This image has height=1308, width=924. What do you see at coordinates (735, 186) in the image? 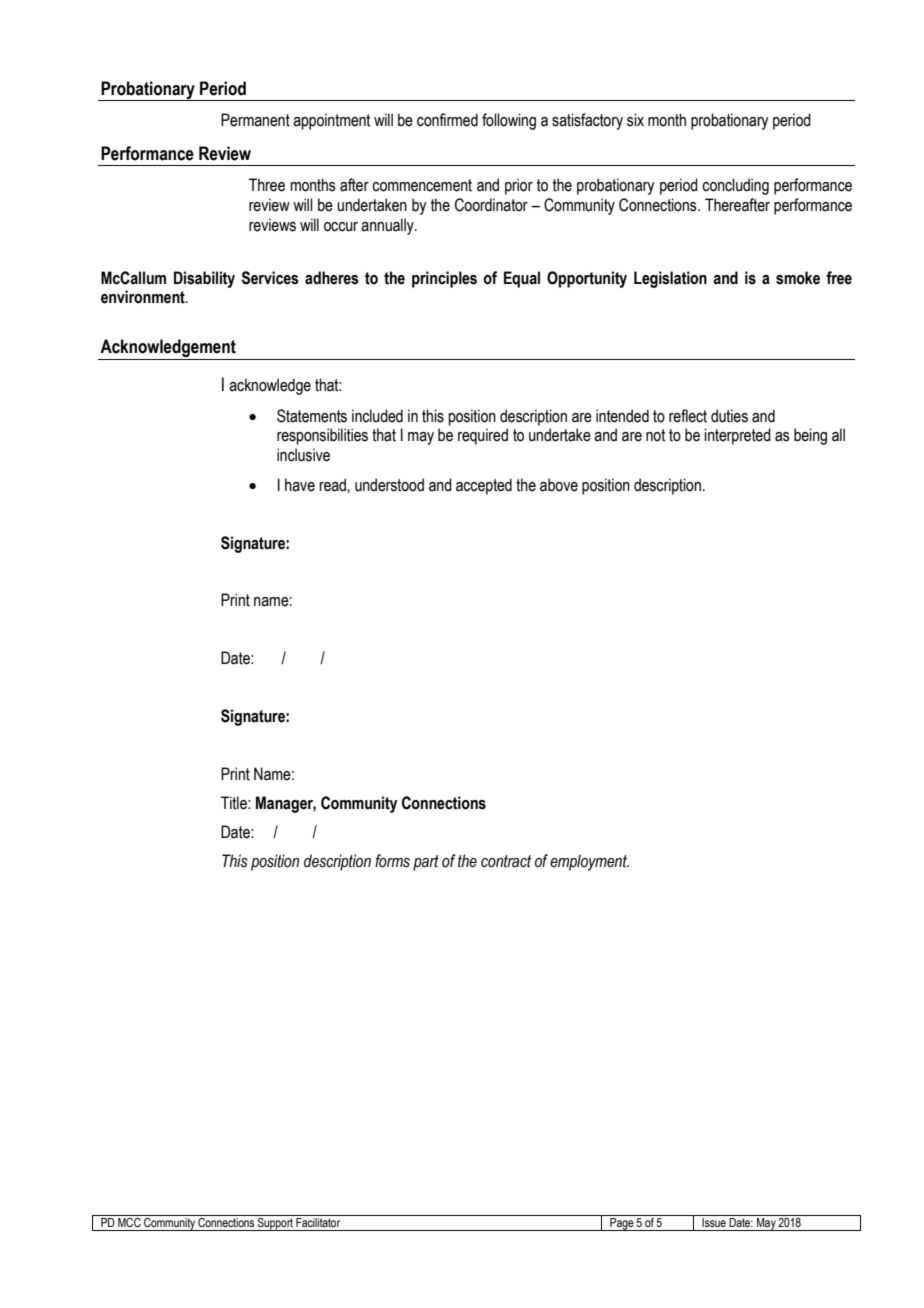
I see `concluding` at bounding box center [735, 186].
